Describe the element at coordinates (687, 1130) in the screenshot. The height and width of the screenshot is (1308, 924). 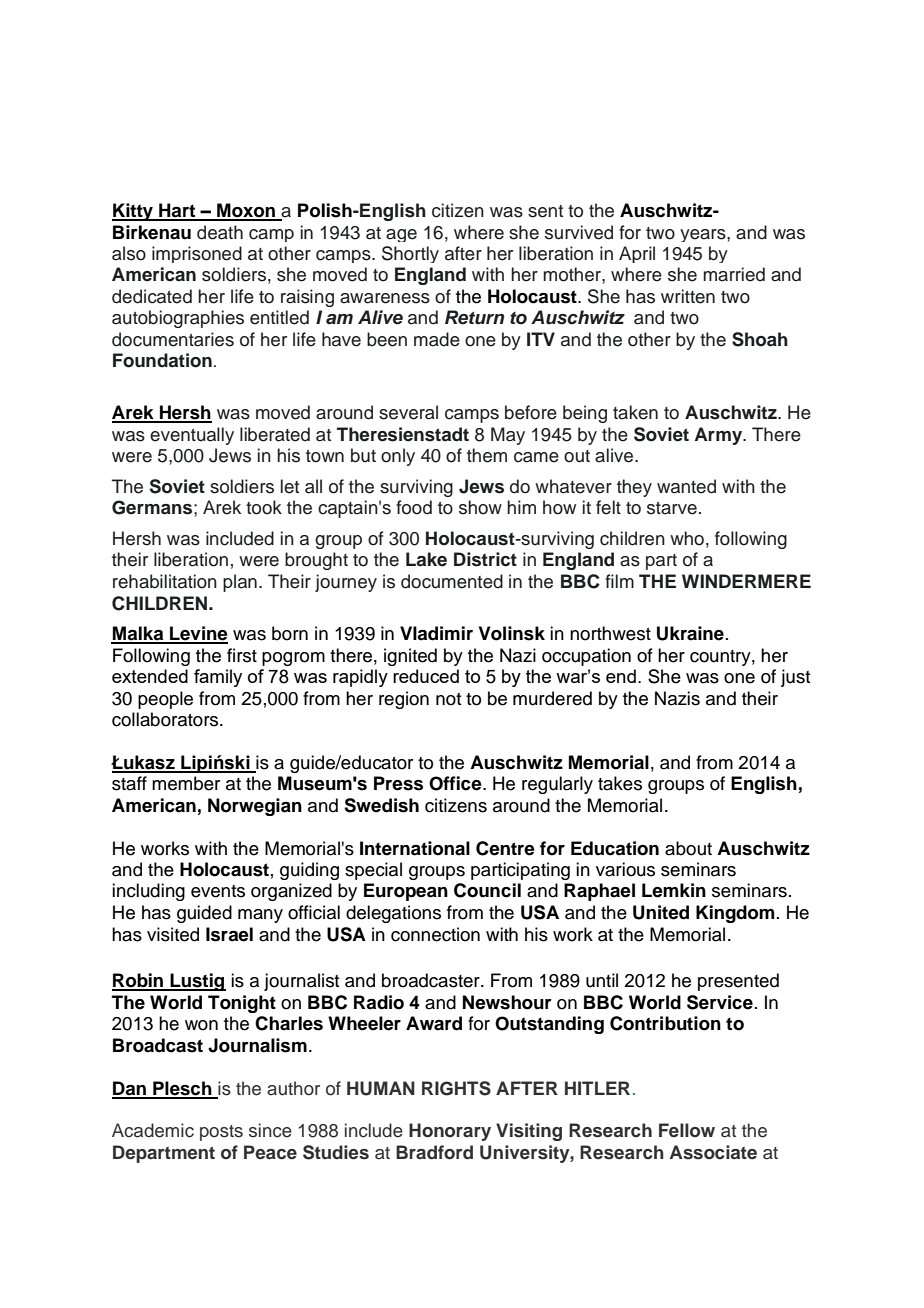
I see `Fellow` at that location.
